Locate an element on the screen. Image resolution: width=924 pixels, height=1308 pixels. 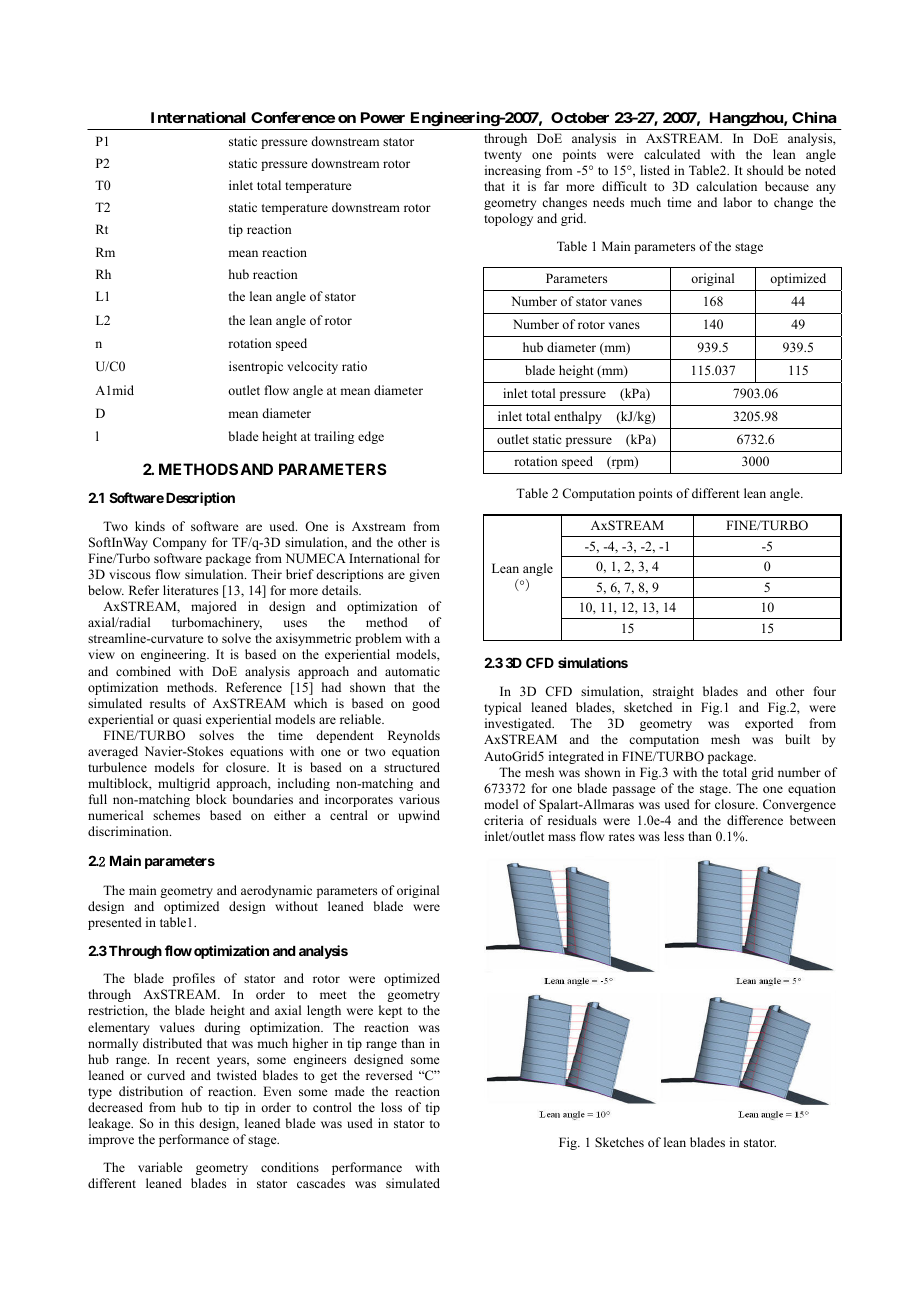
kinds is located at coordinates (150, 526).
